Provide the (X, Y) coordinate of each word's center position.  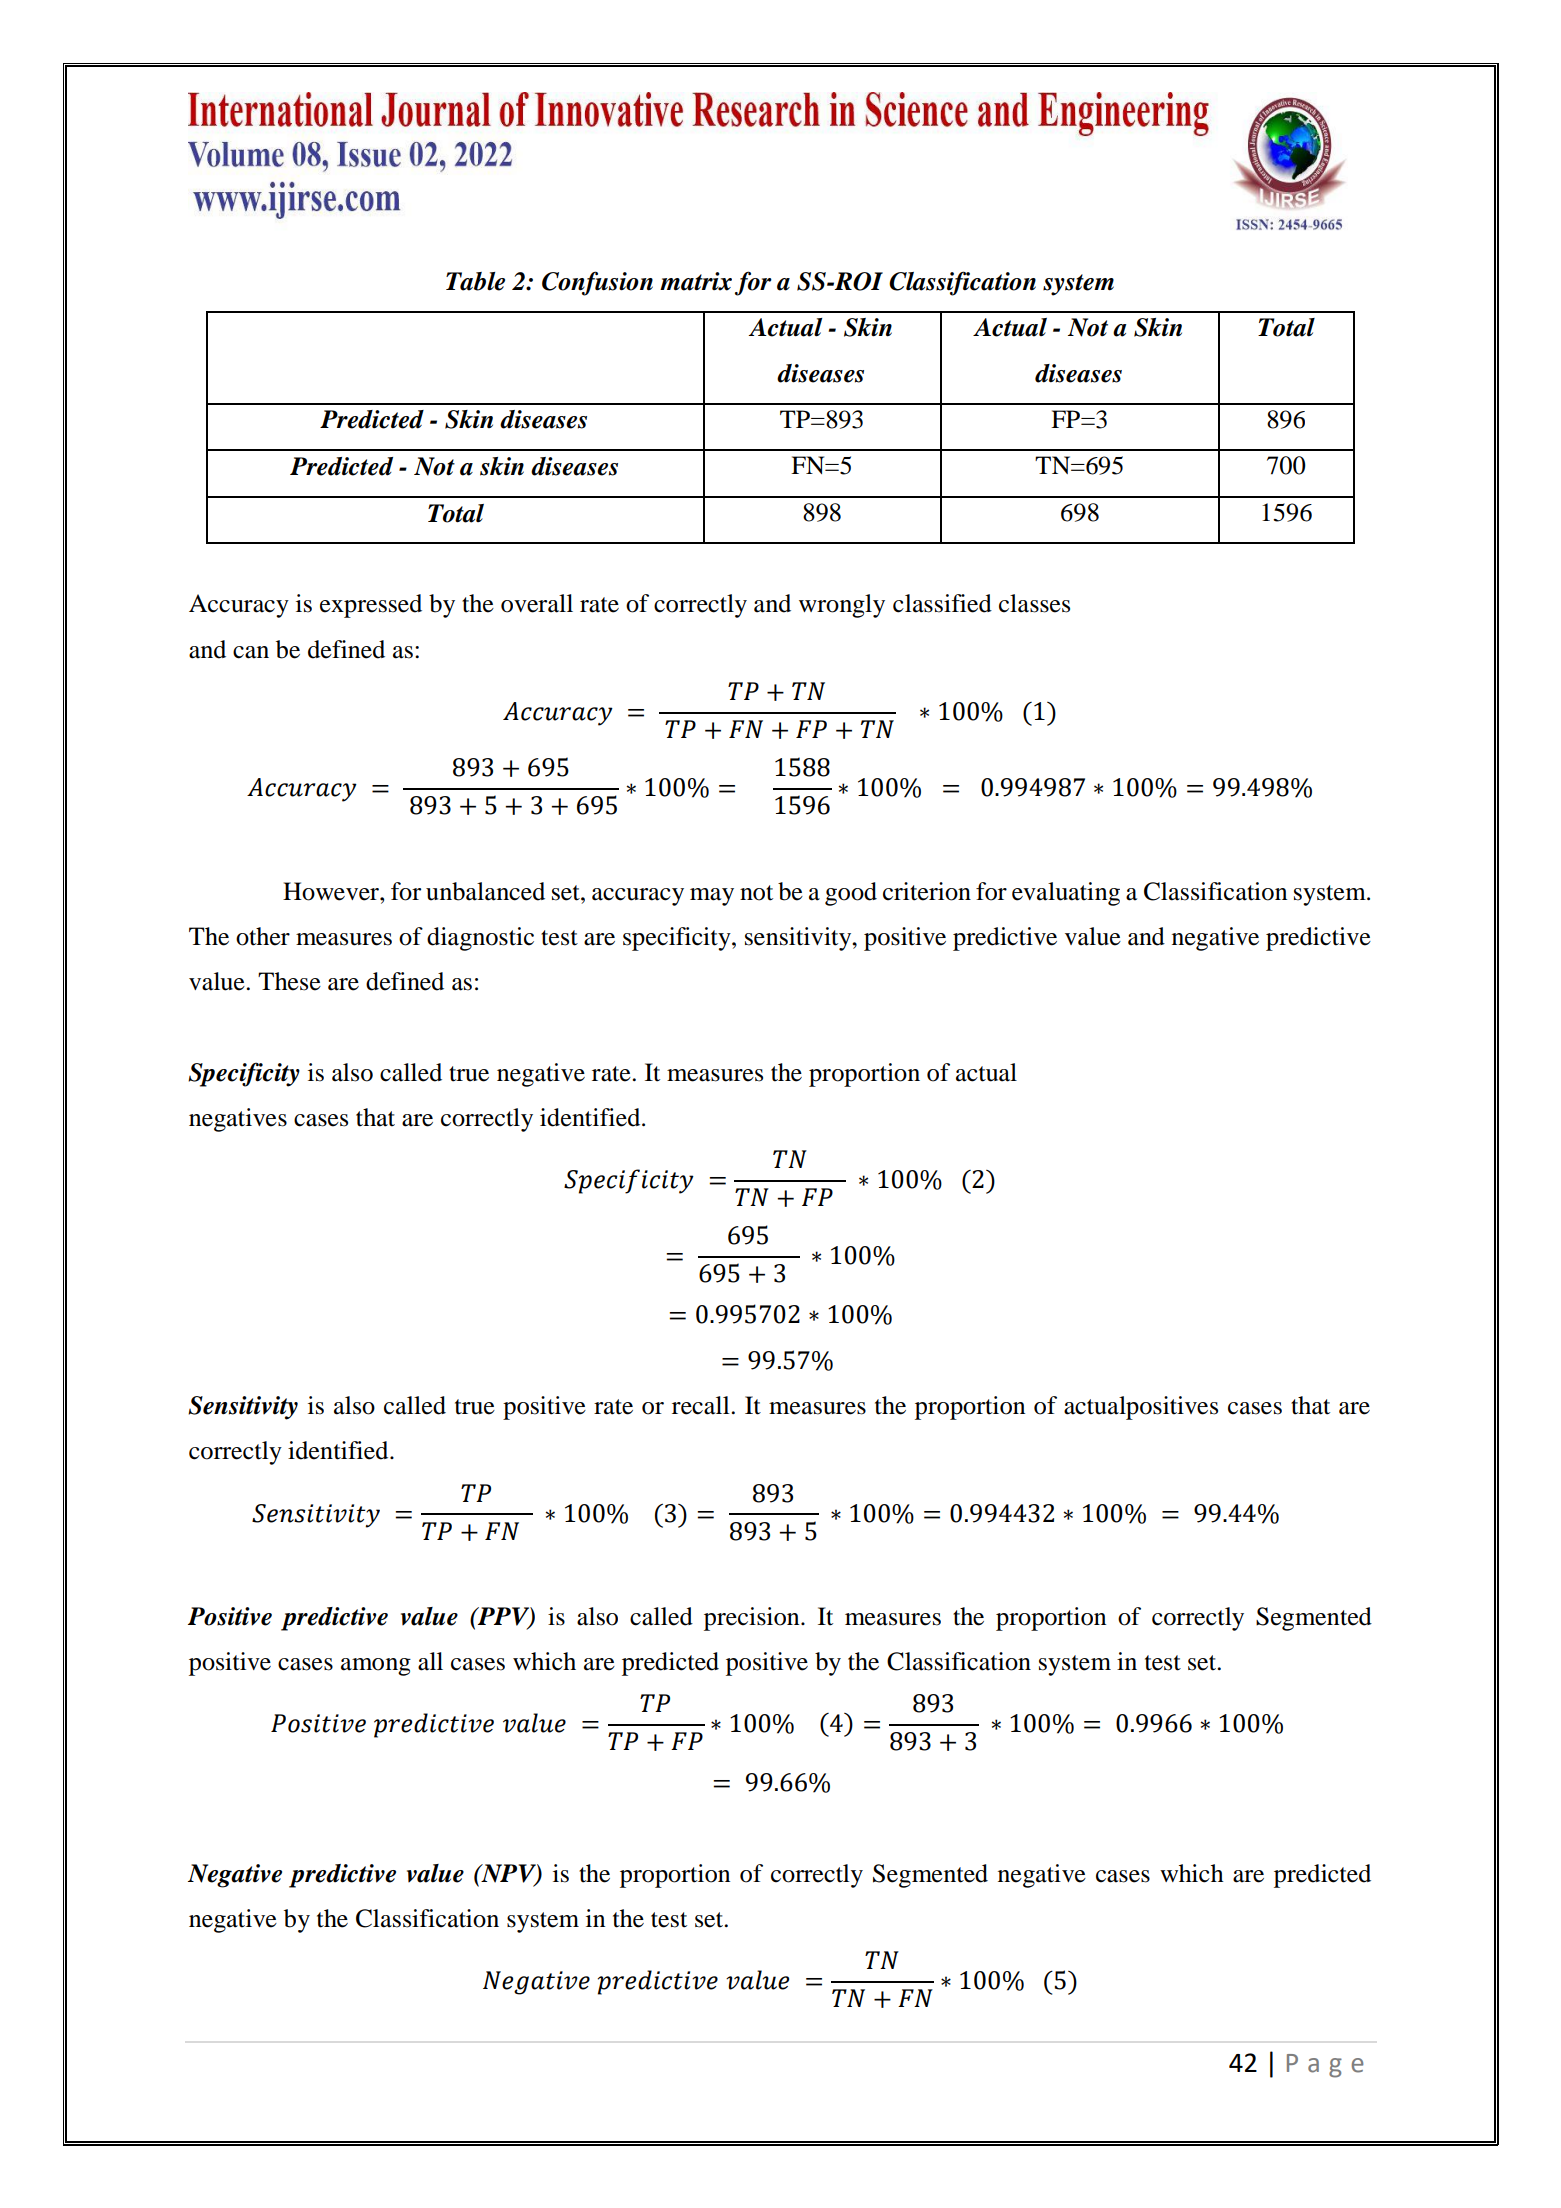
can (251, 652)
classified (942, 603)
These (289, 981)
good (851, 894)
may (712, 897)
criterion (927, 891)
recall (702, 1405)
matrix (696, 281)
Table (475, 281)
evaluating (1066, 894)
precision (753, 1619)
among (376, 1667)
